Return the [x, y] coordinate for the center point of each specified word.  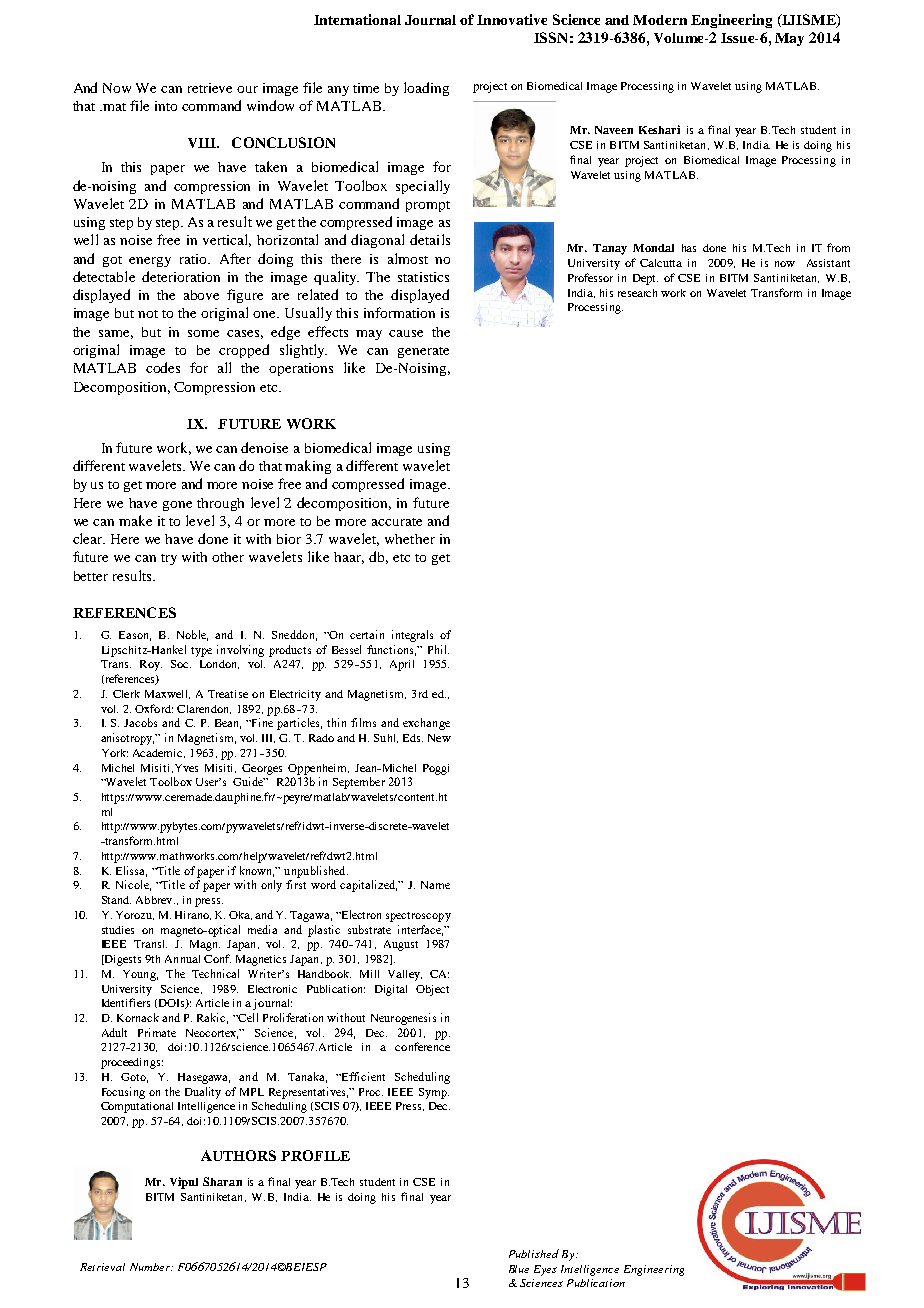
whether [410, 539]
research [637, 293]
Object [432, 990]
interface [420, 930]
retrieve [210, 88]
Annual [182, 959]
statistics [423, 277]
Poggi [436, 769]
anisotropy [128, 739]
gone [177, 506]
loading [426, 89]
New [439, 738]
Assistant [828, 263]
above [201, 295]
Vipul [184, 1183]
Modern [660, 20]
